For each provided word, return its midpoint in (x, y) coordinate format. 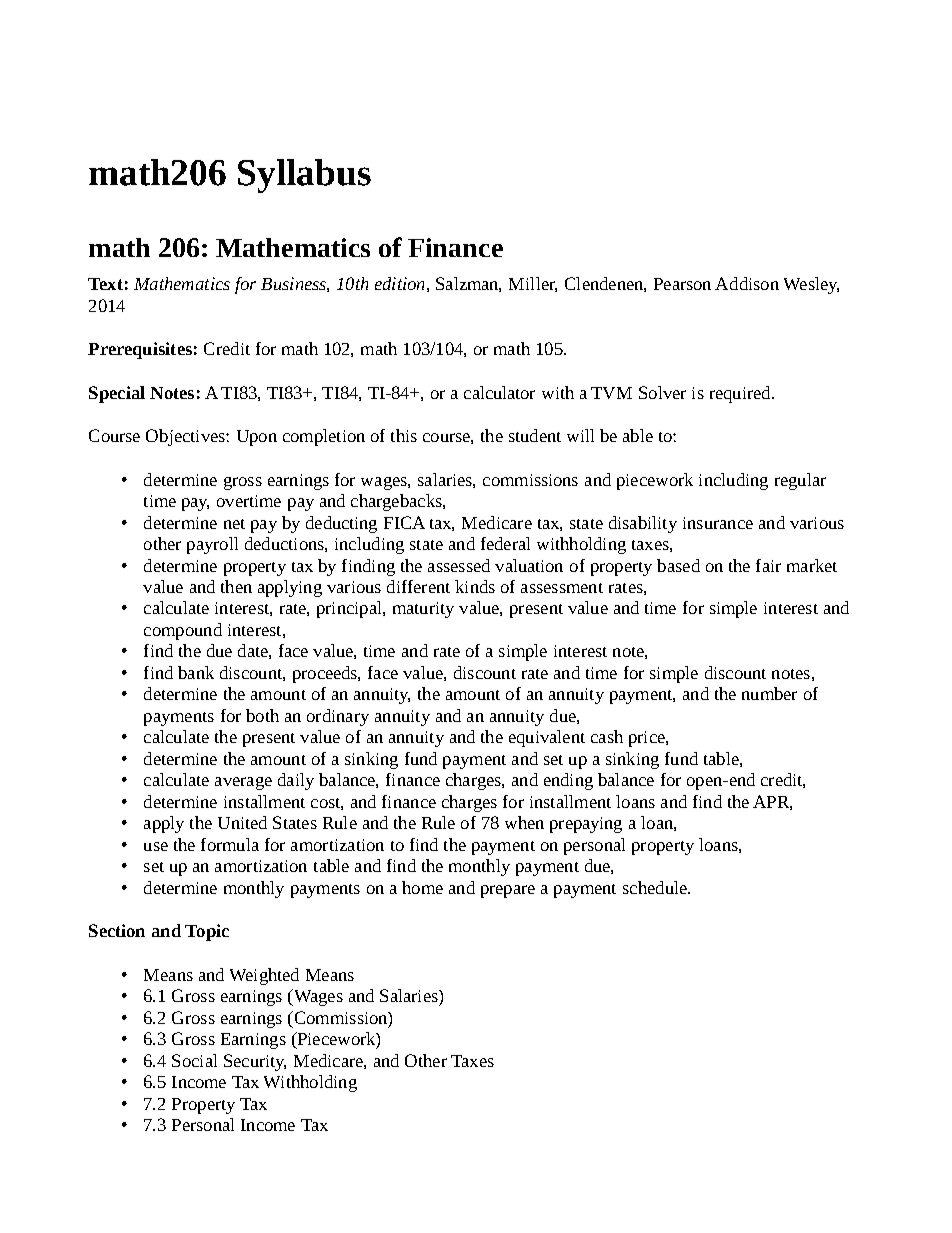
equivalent (547, 738)
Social (194, 1060)
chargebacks (397, 502)
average (243, 783)
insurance (718, 523)
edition (399, 283)
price (648, 739)
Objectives (186, 437)
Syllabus (304, 176)
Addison (747, 283)
